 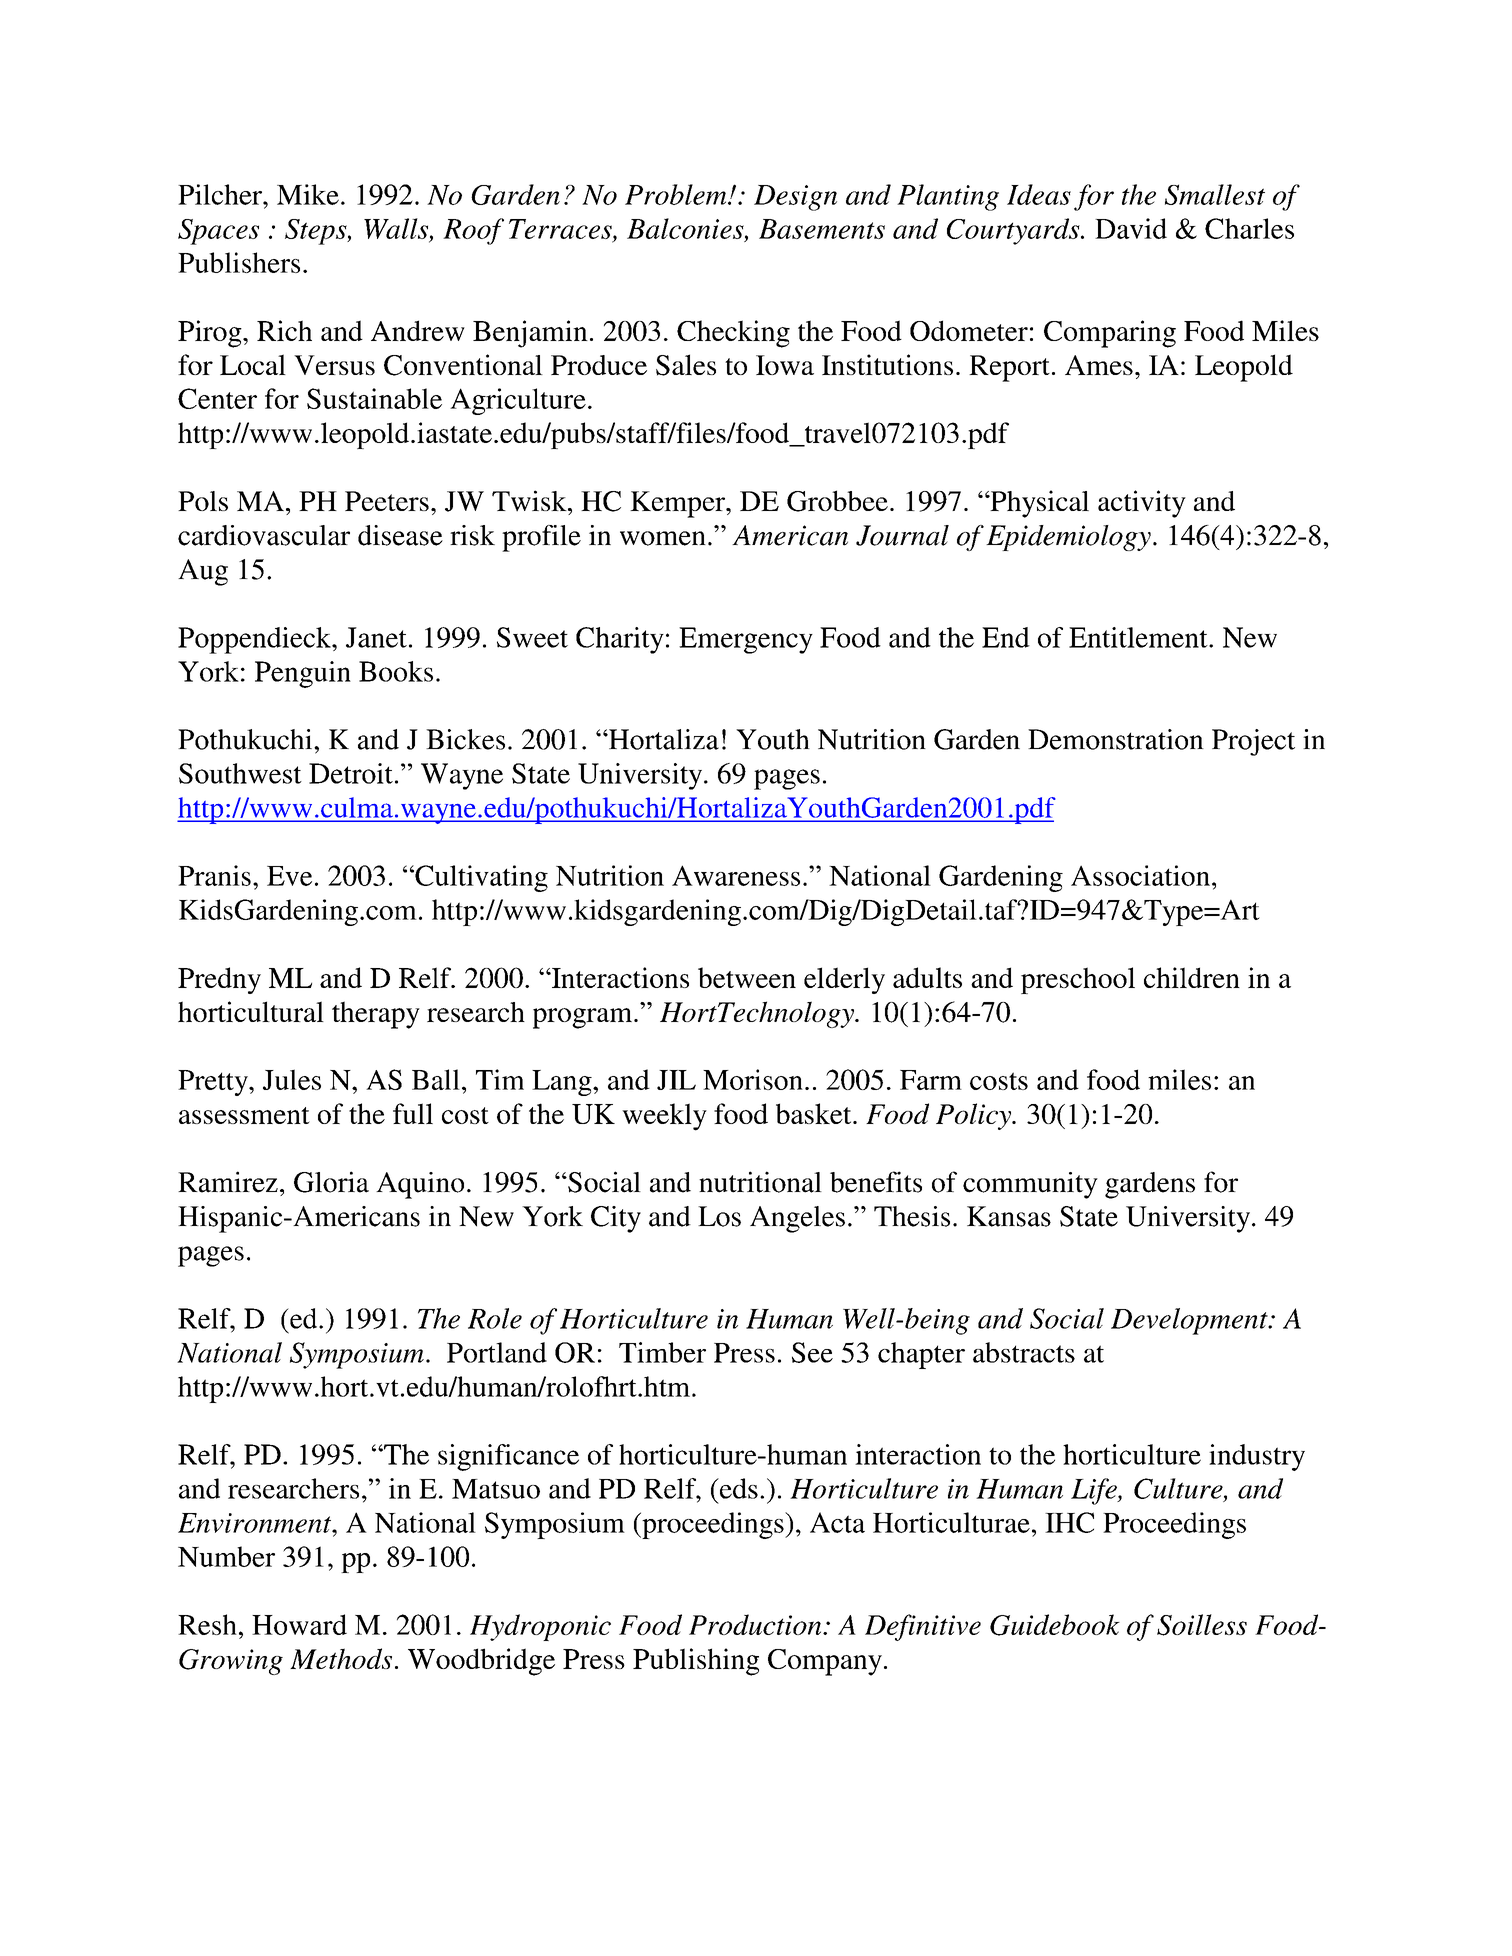 What do you see at coordinates (1190, 1321) in the document?
I see `Development` at bounding box center [1190, 1321].
